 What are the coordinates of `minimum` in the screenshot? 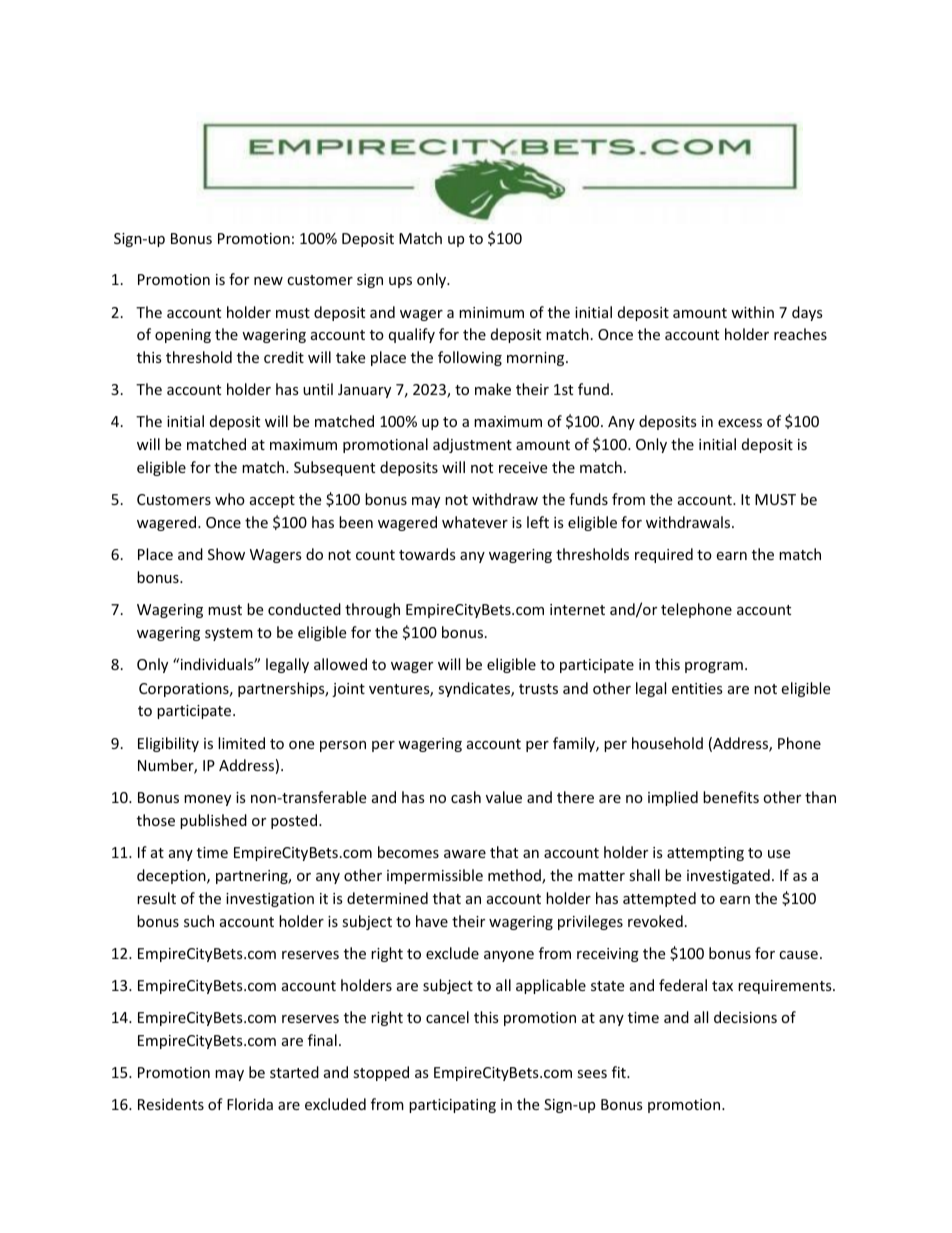 It's located at (491, 312).
